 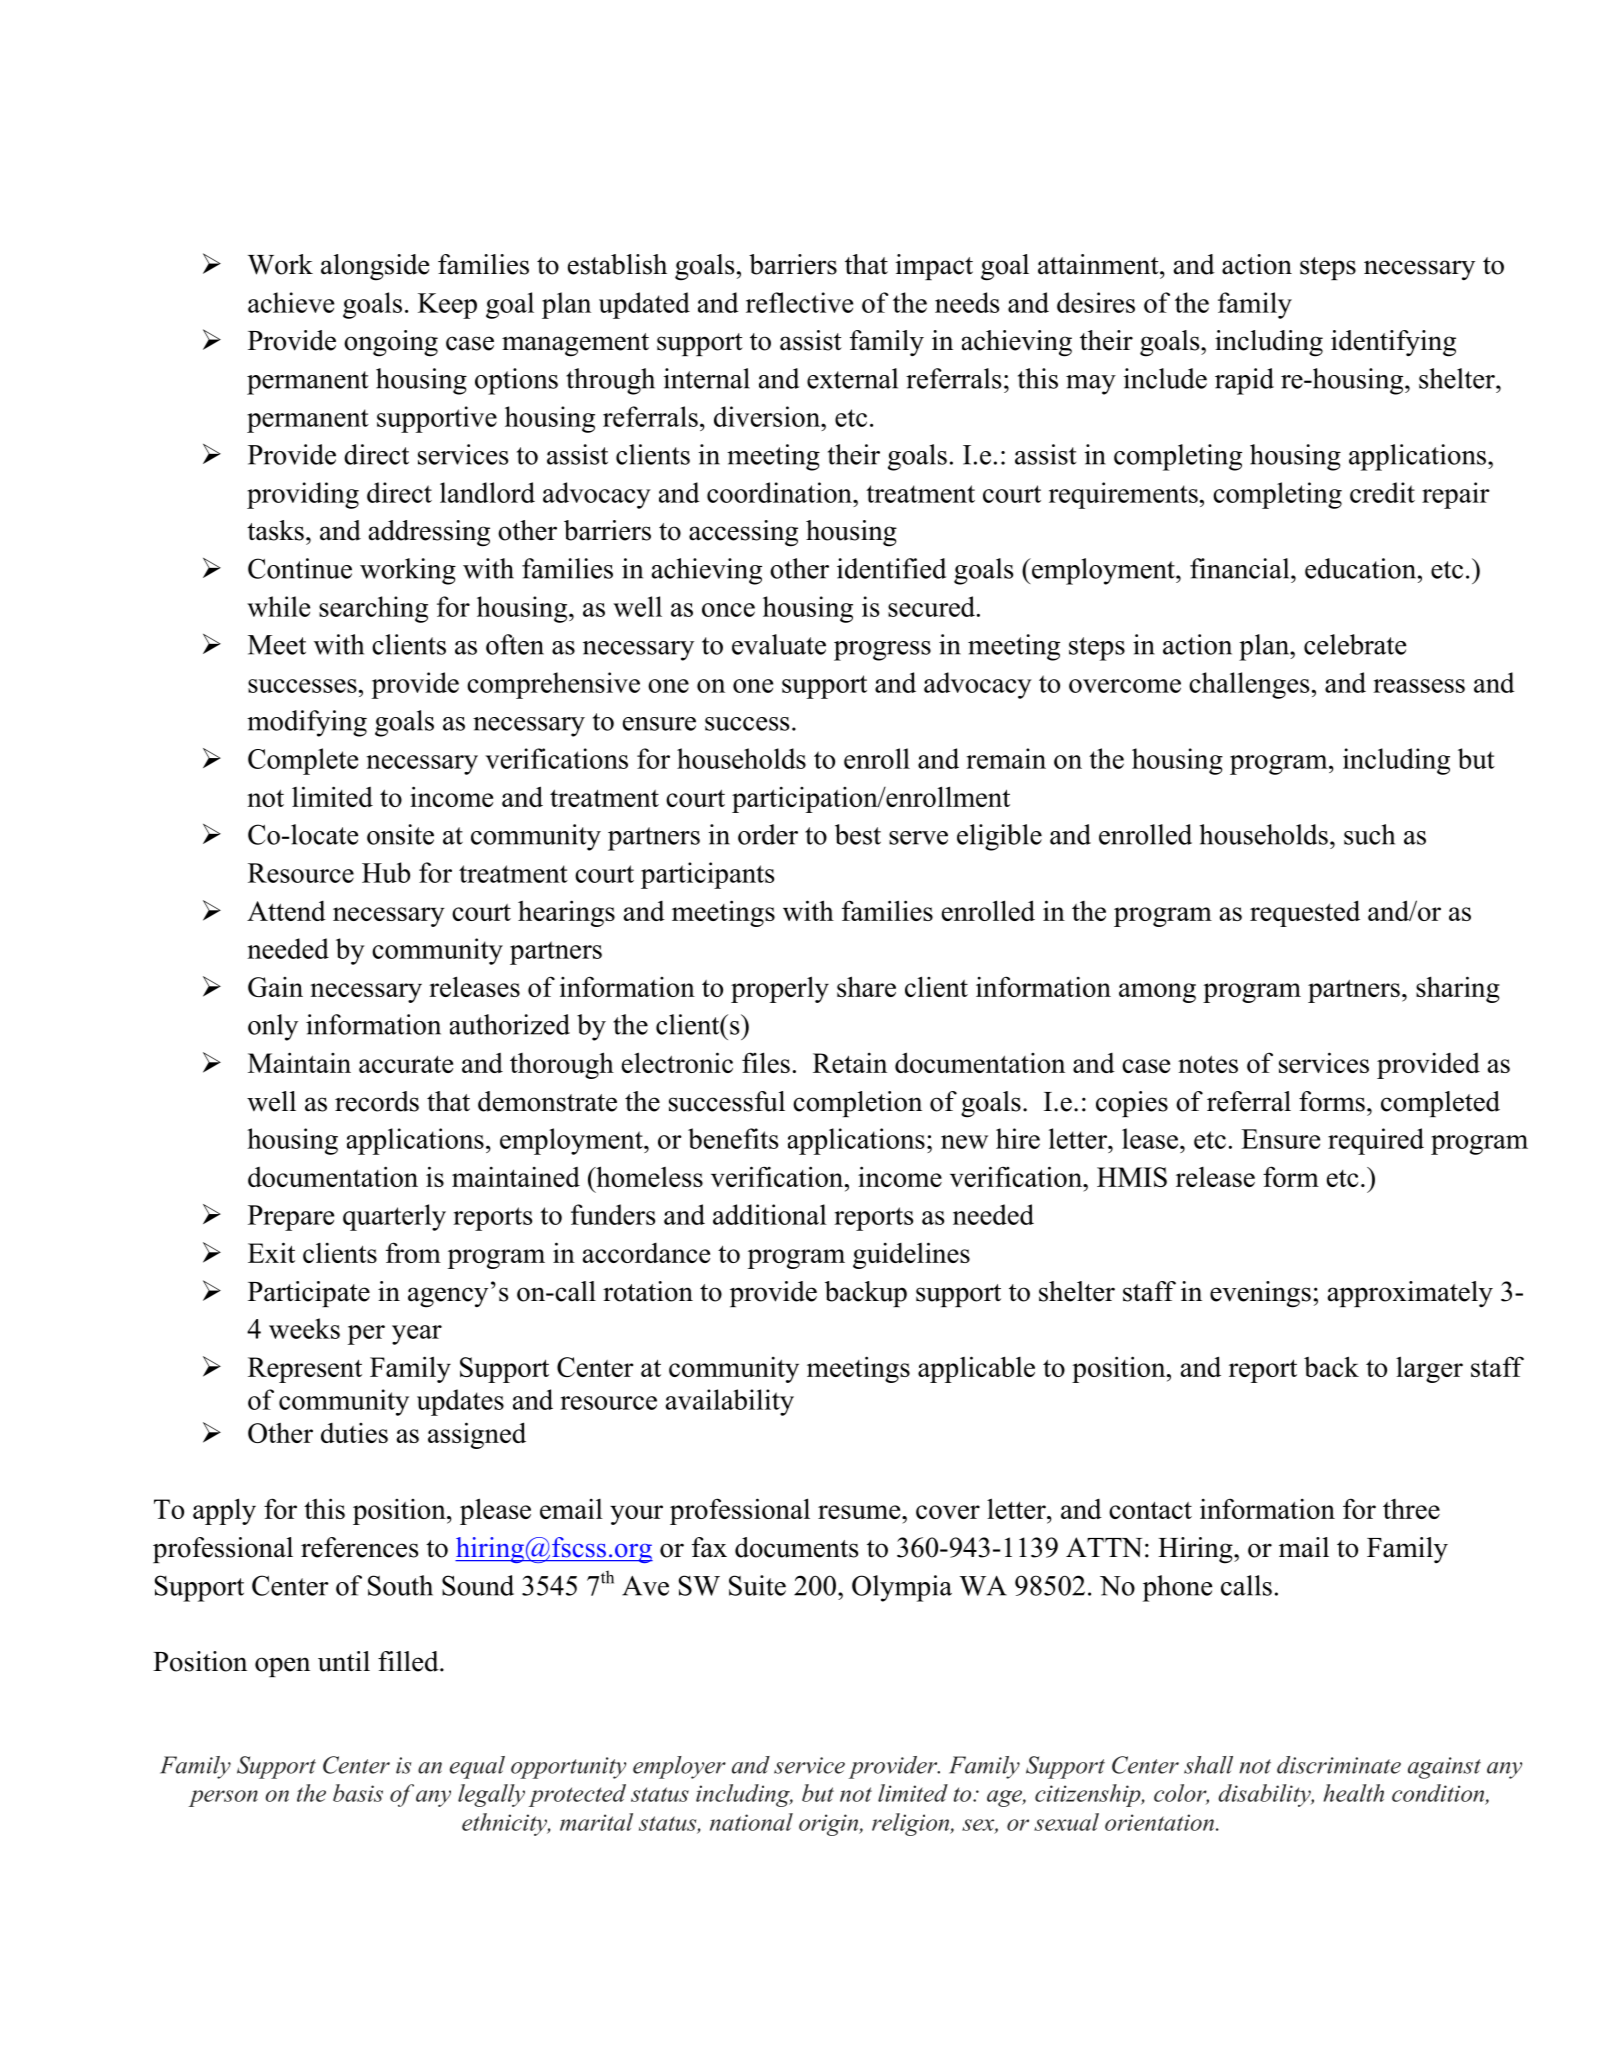 What do you see at coordinates (799, 302) in the document?
I see `reflective` at bounding box center [799, 302].
